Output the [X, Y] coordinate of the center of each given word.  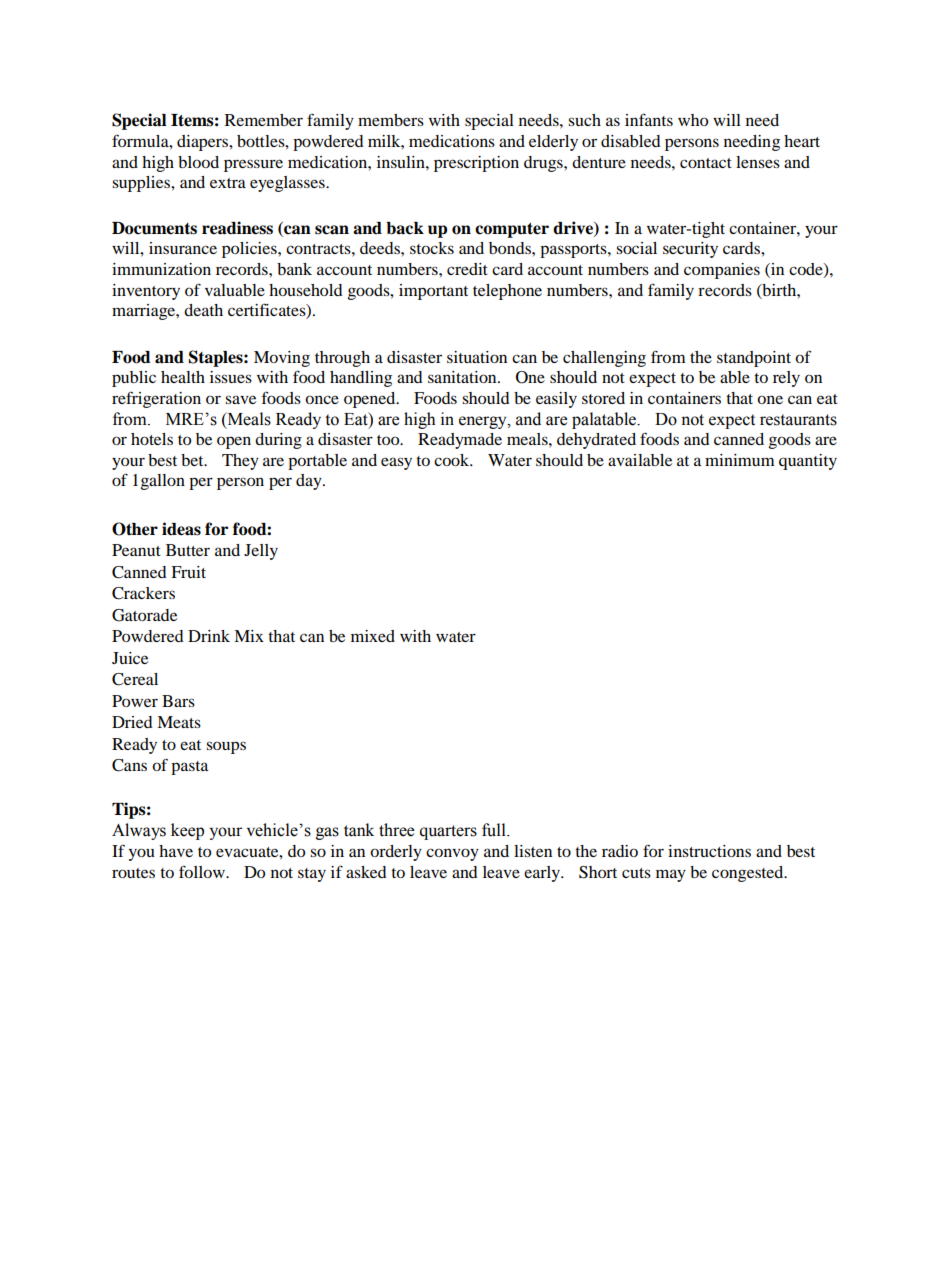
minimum [740, 460]
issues [231, 377]
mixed [373, 636]
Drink [209, 636]
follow [203, 871]
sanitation [463, 377]
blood [198, 162]
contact [706, 163]
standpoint [754, 359]
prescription [476, 164]
